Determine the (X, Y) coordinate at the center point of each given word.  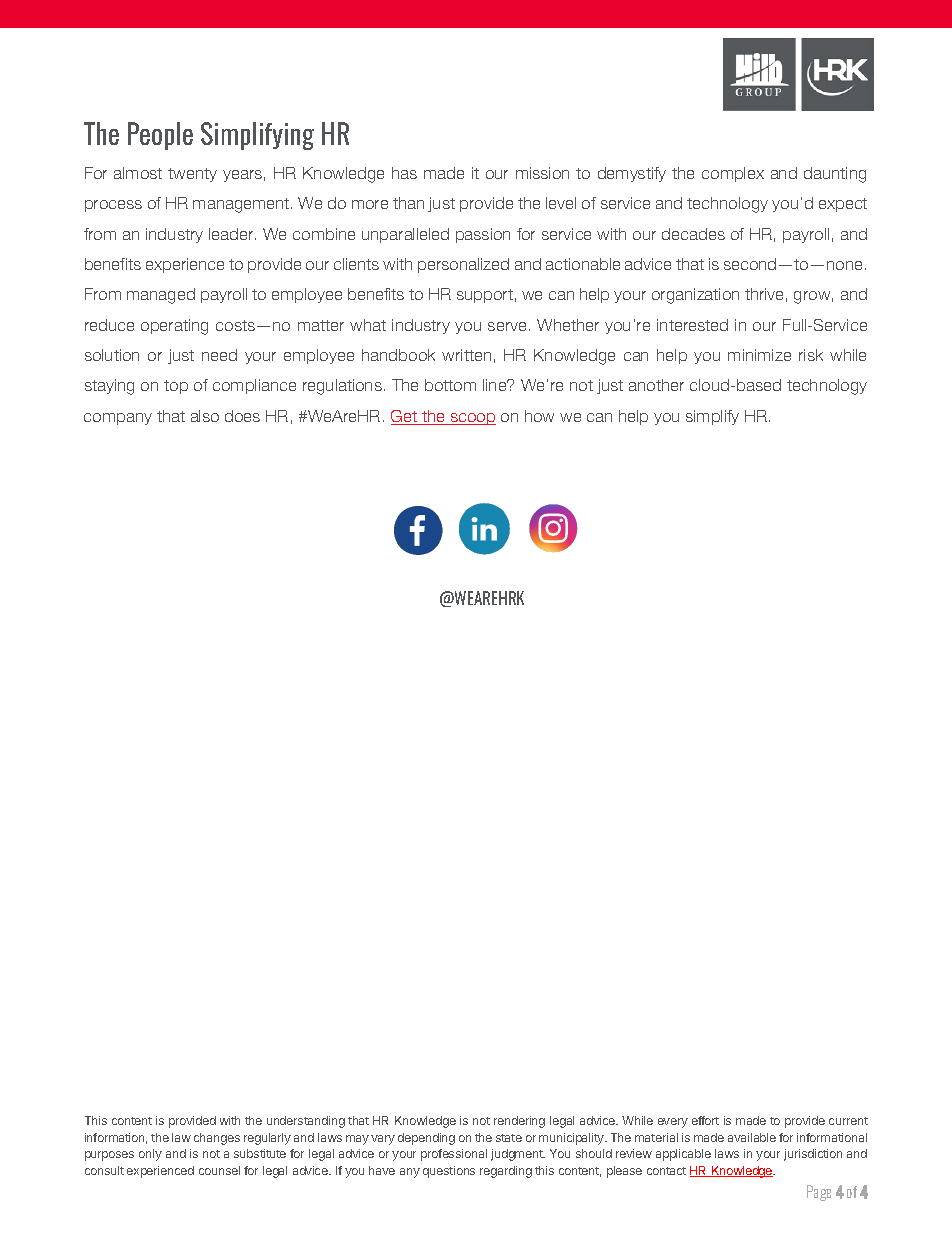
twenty (192, 175)
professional (454, 1155)
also (205, 416)
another (656, 385)
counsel (219, 1170)
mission (542, 173)
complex (733, 174)
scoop (472, 419)
